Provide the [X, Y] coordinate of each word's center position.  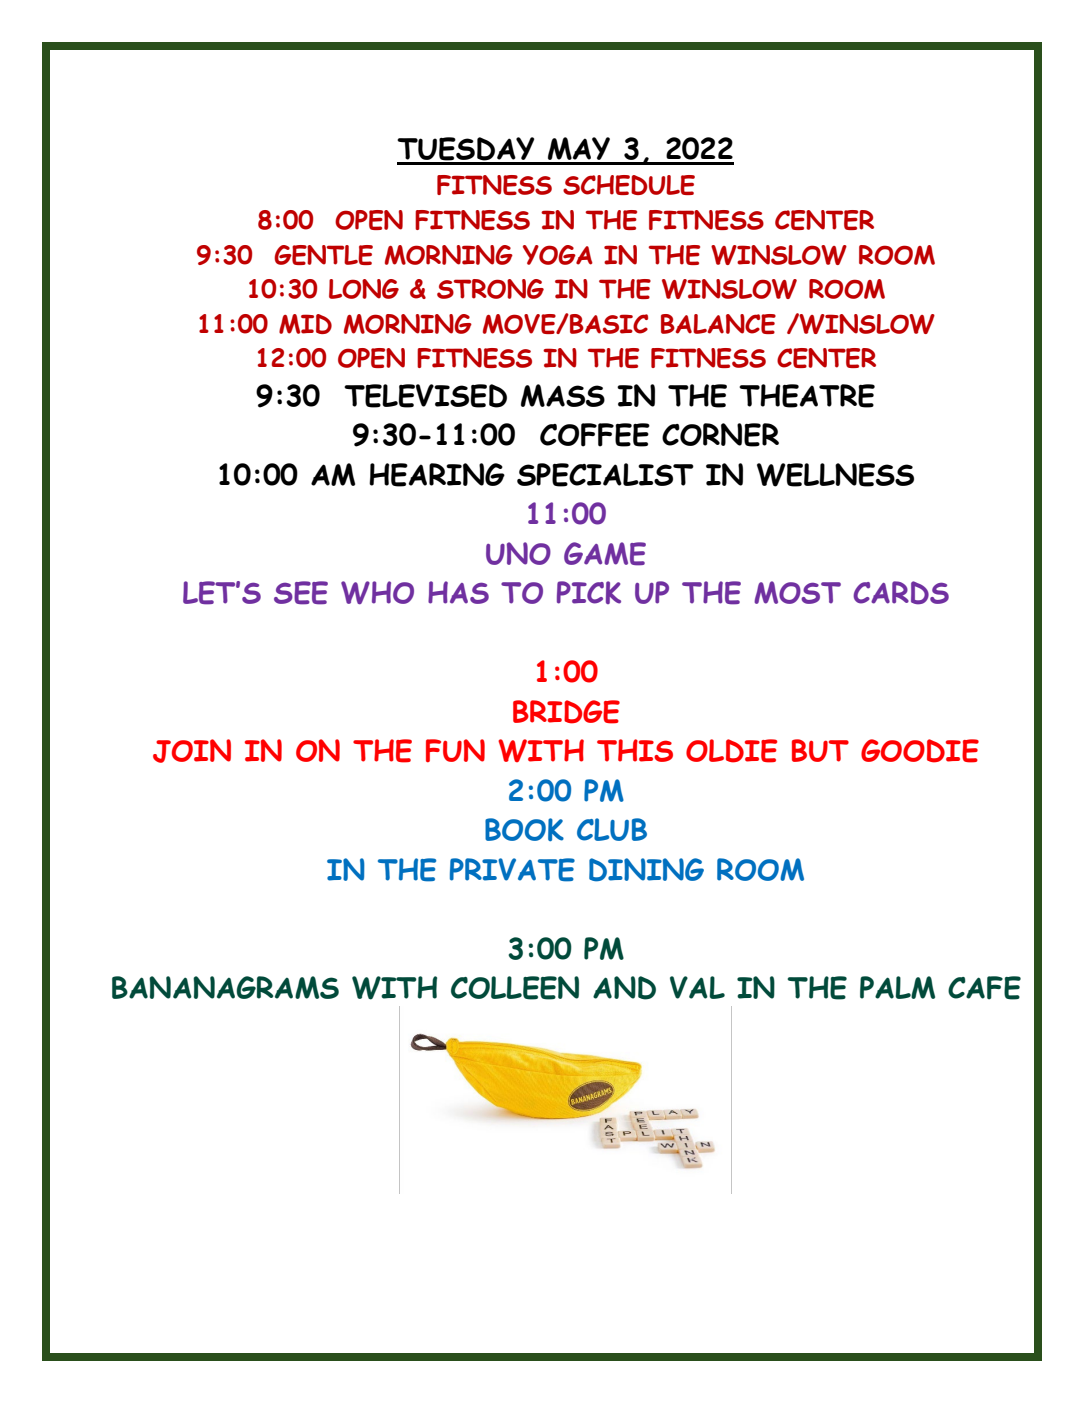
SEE [301, 593]
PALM [897, 987]
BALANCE [718, 324]
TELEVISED [425, 396]
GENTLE [323, 255]
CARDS [901, 593]
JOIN [192, 751]
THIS [635, 750]
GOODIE [920, 751]
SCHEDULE [629, 185]
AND [624, 988]
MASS [563, 395]
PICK [589, 592]
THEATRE [807, 396]
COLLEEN [515, 988]
